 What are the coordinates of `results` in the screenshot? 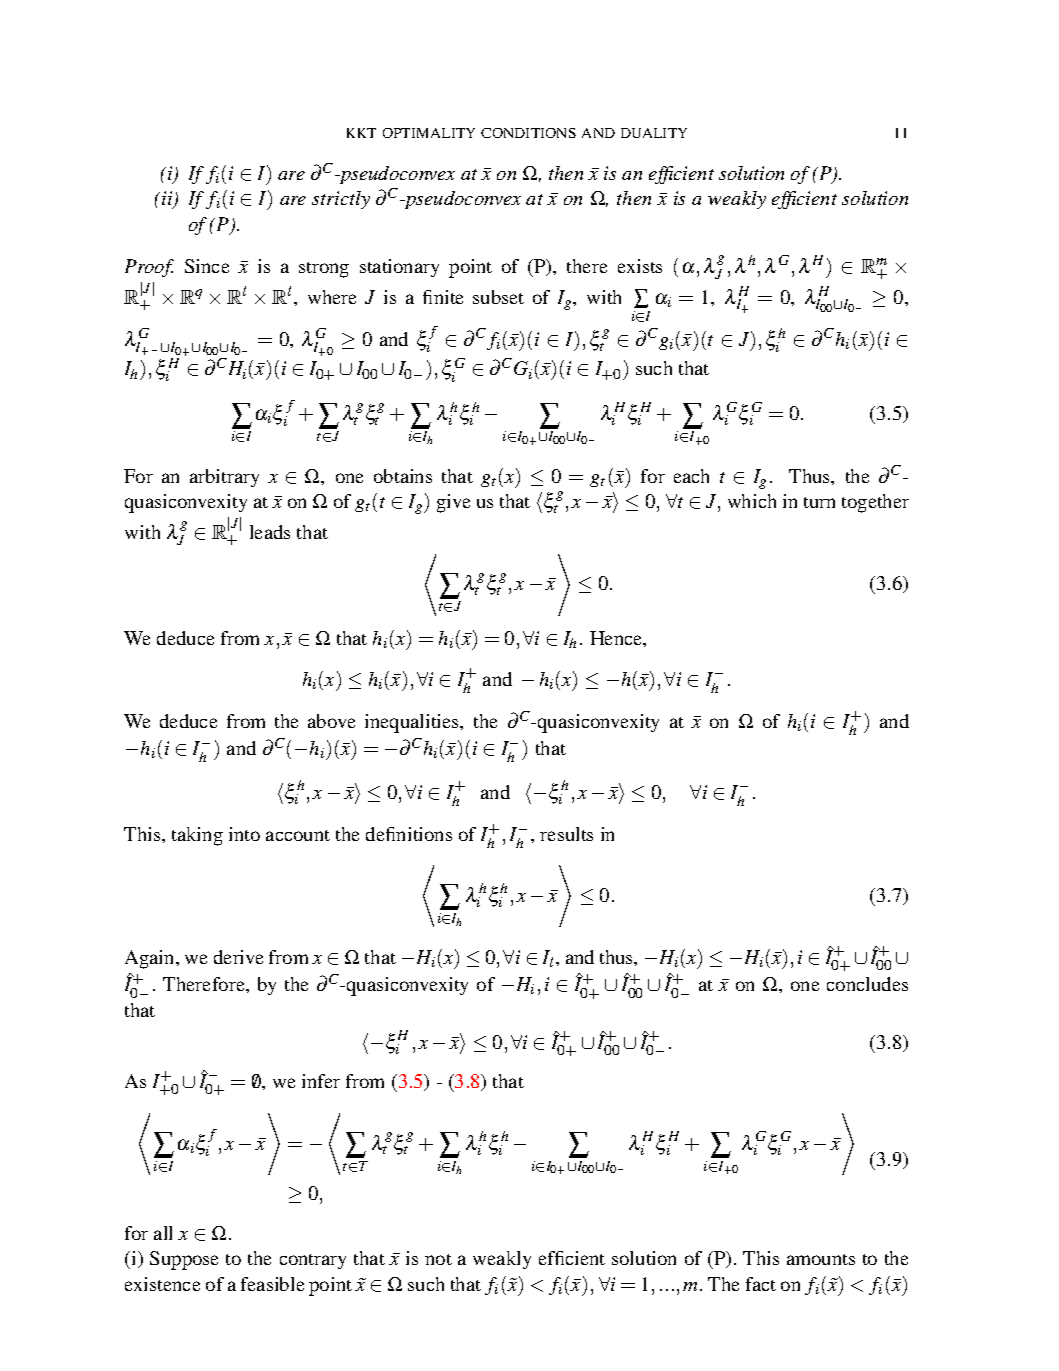 It's located at (566, 834).
